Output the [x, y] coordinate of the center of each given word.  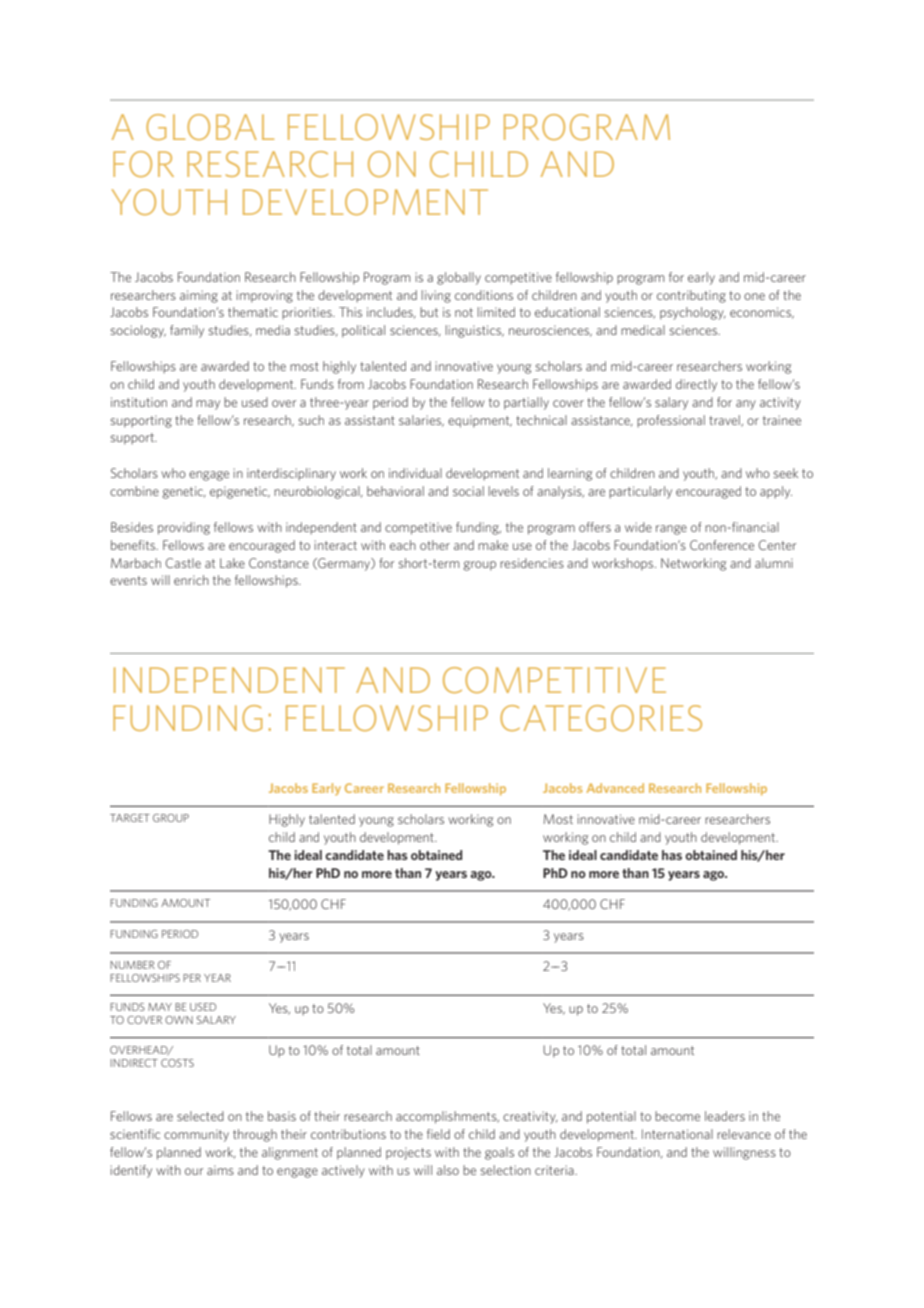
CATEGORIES [601, 718]
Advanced [615, 788]
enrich [191, 580]
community [196, 1135]
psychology [693, 313]
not [464, 312]
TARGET [130, 818]
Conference [722, 545]
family [187, 331]
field [438, 1134]
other [435, 545]
